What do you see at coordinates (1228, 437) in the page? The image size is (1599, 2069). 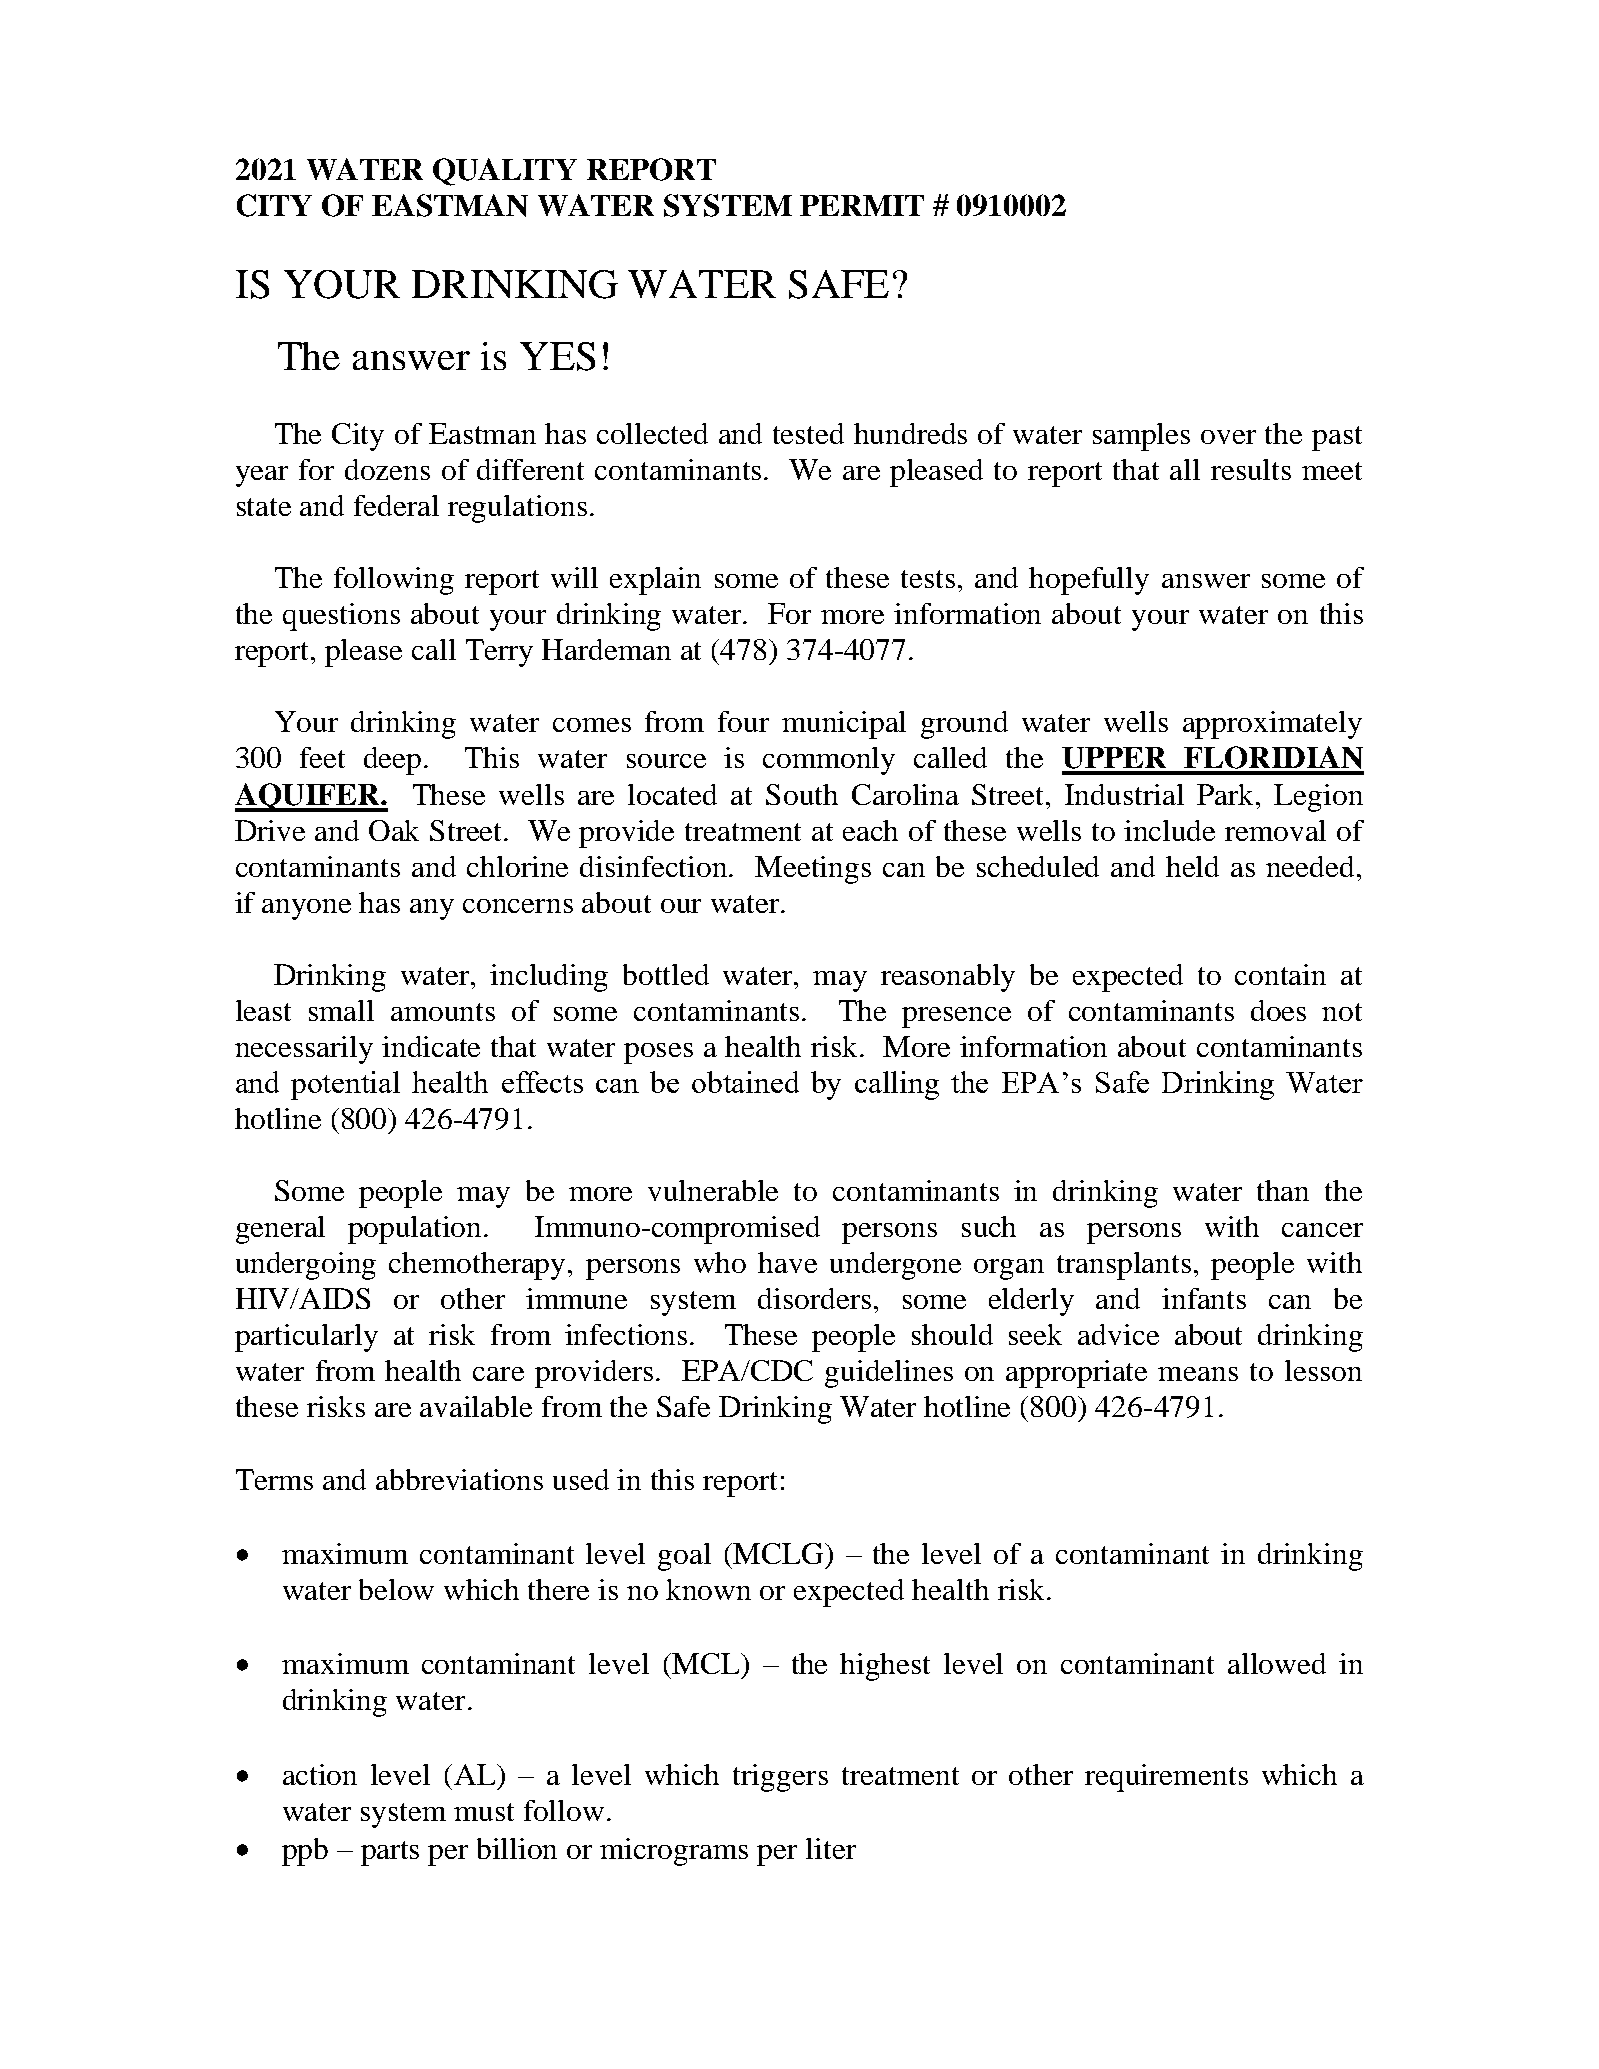 I see `over` at bounding box center [1228, 437].
